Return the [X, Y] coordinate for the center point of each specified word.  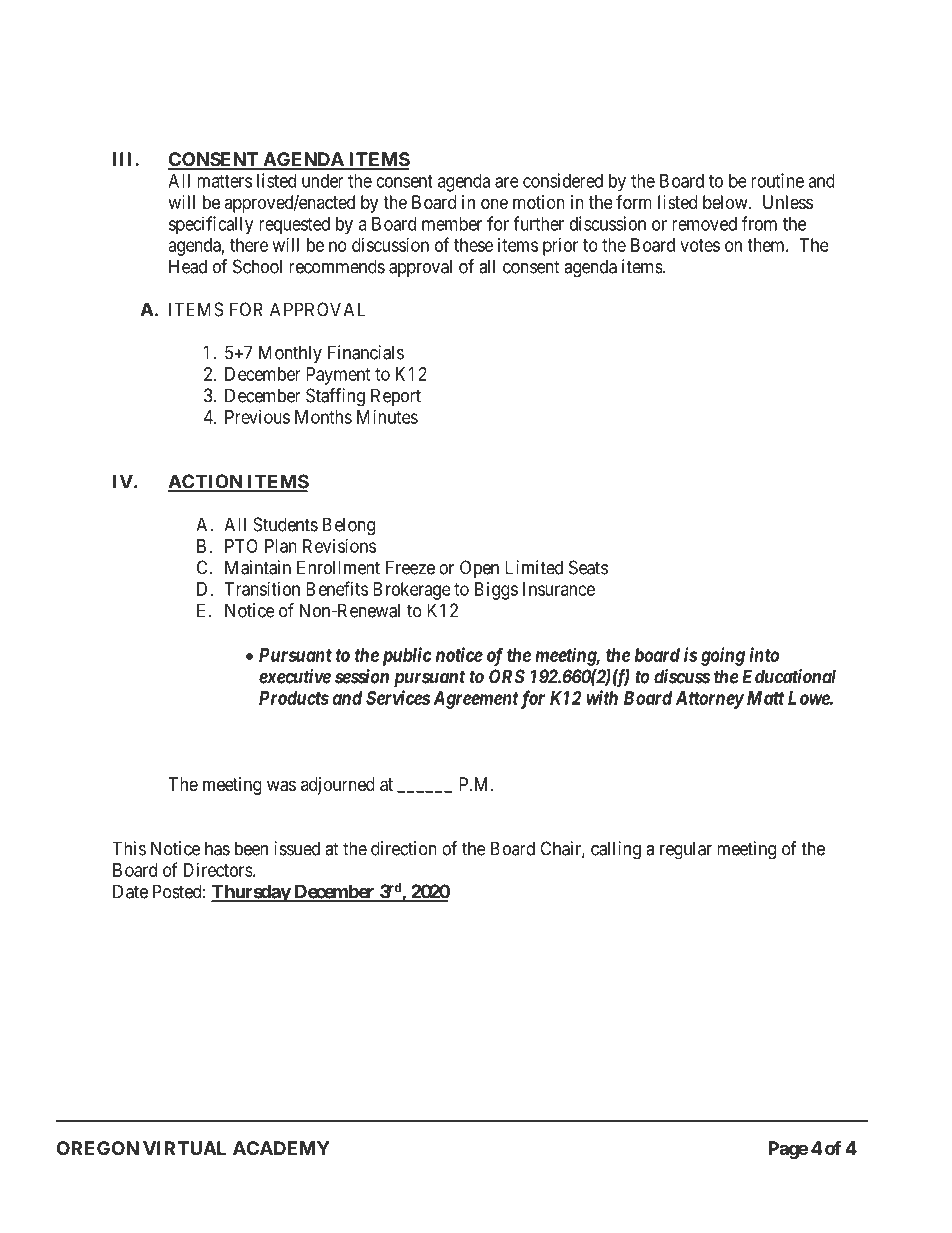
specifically [211, 225]
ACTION [206, 482]
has [217, 848]
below [726, 202]
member [452, 224]
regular [686, 850]
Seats [588, 567]
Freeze [410, 567]
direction [404, 848]
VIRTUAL [184, 1148]
